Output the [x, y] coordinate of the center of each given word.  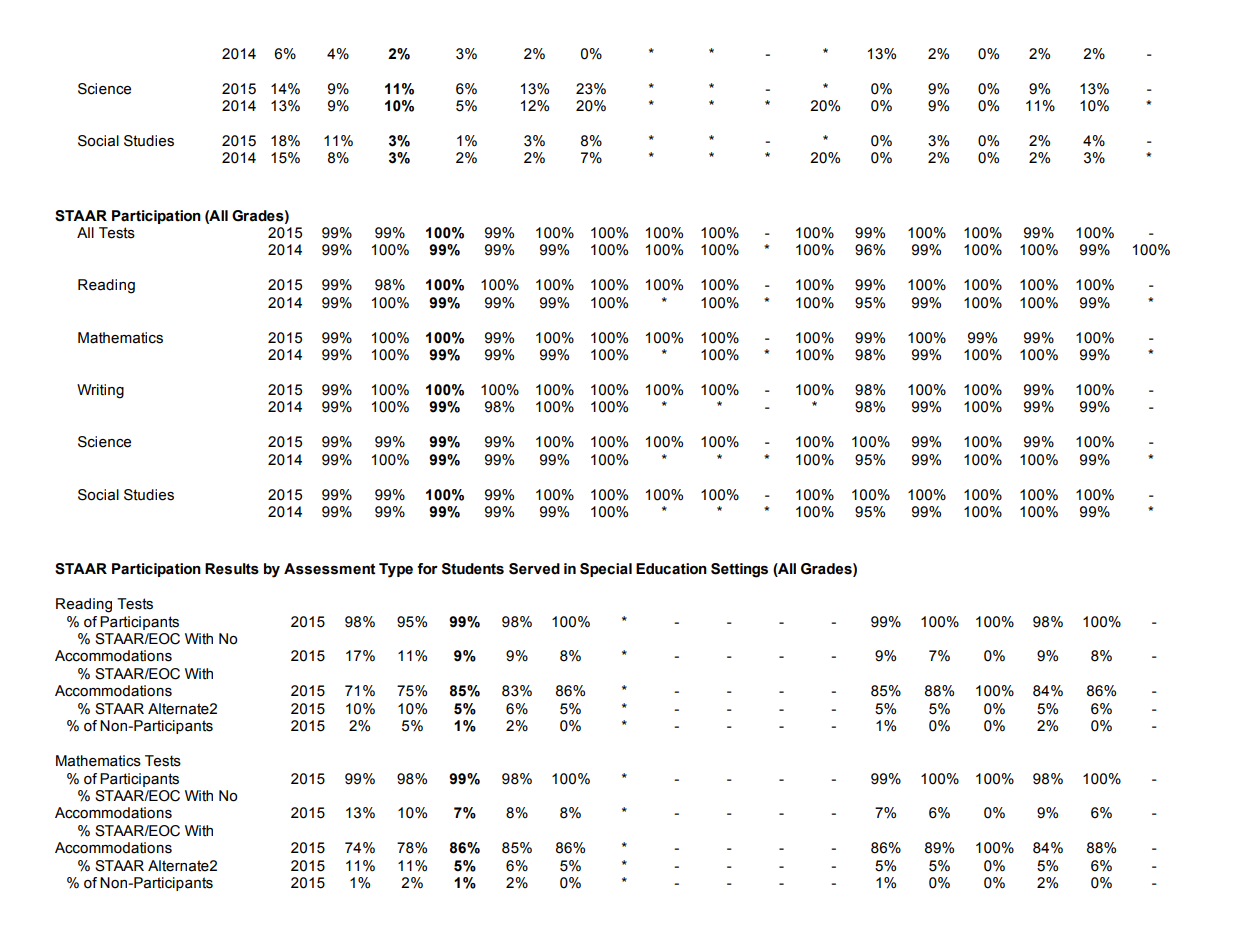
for [427, 569]
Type [396, 570]
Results [232, 569]
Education [671, 569]
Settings [739, 570]
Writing [100, 391]
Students [473, 569]
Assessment [330, 569]
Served [534, 569]
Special [606, 570]
